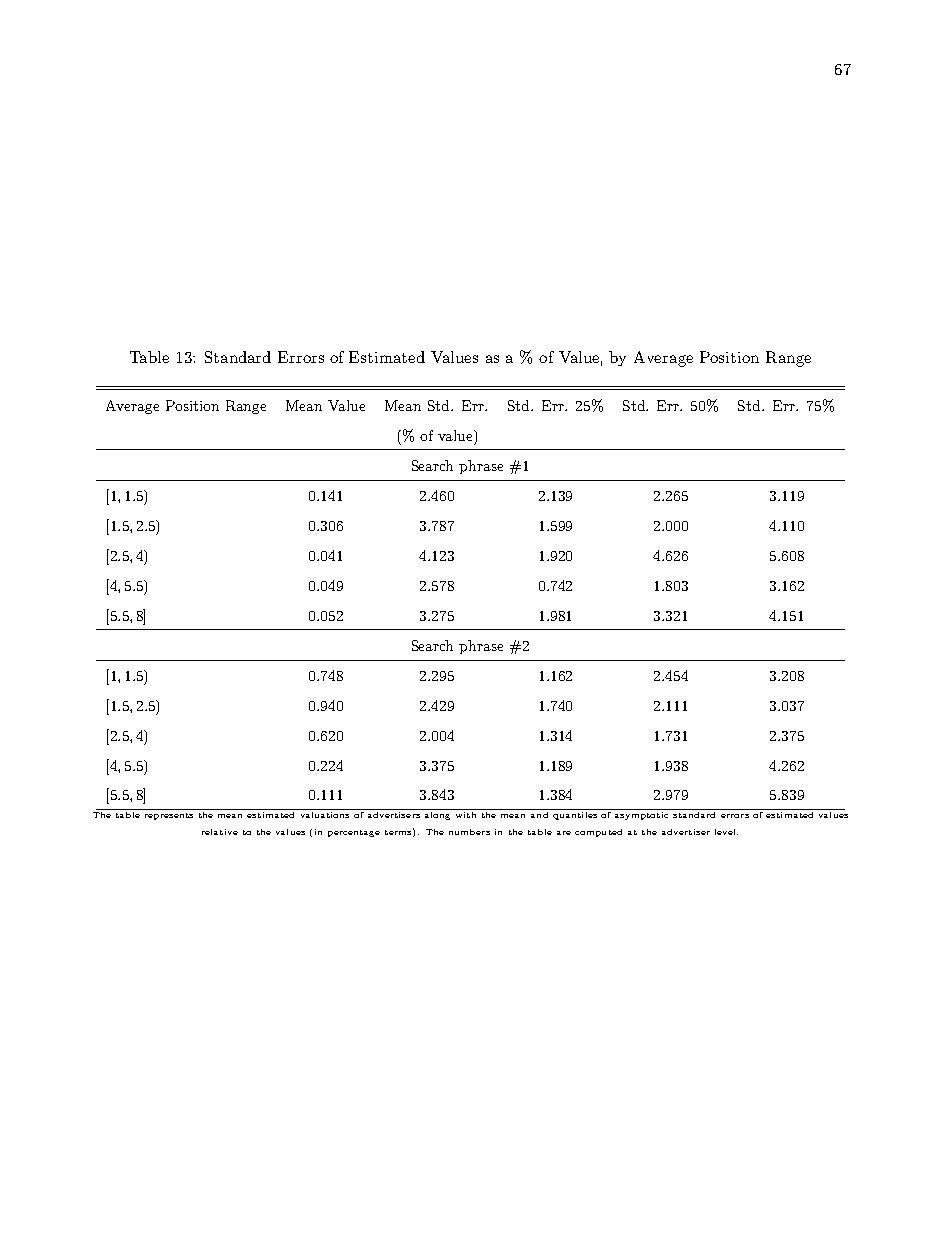 The width and height of the image is (952, 1233). Describe the element at coordinates (575, 814) in the image. I see `quantiles` at that location.
